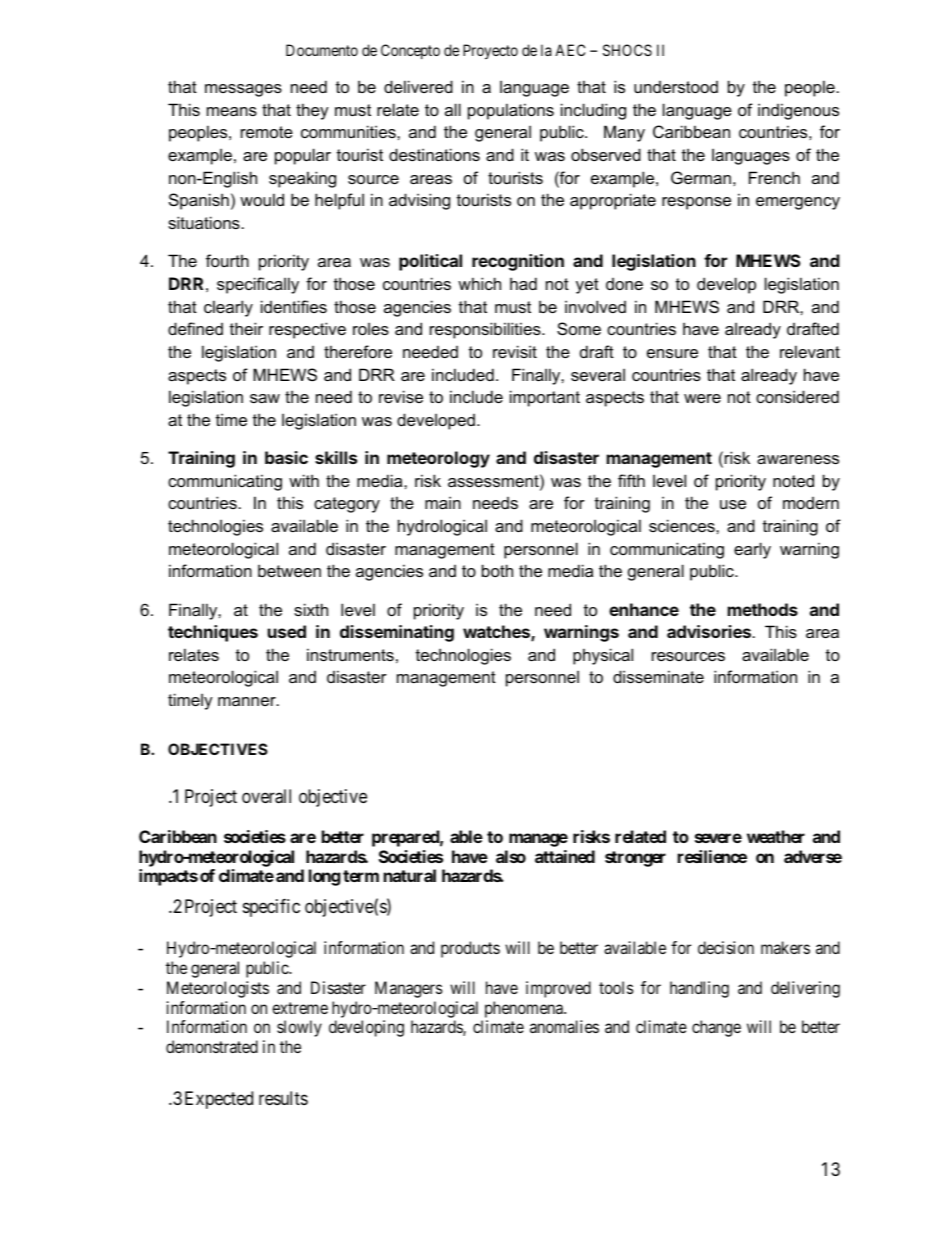 The image size is (952, 1233). I want to click on results, so click(283, 1098).
